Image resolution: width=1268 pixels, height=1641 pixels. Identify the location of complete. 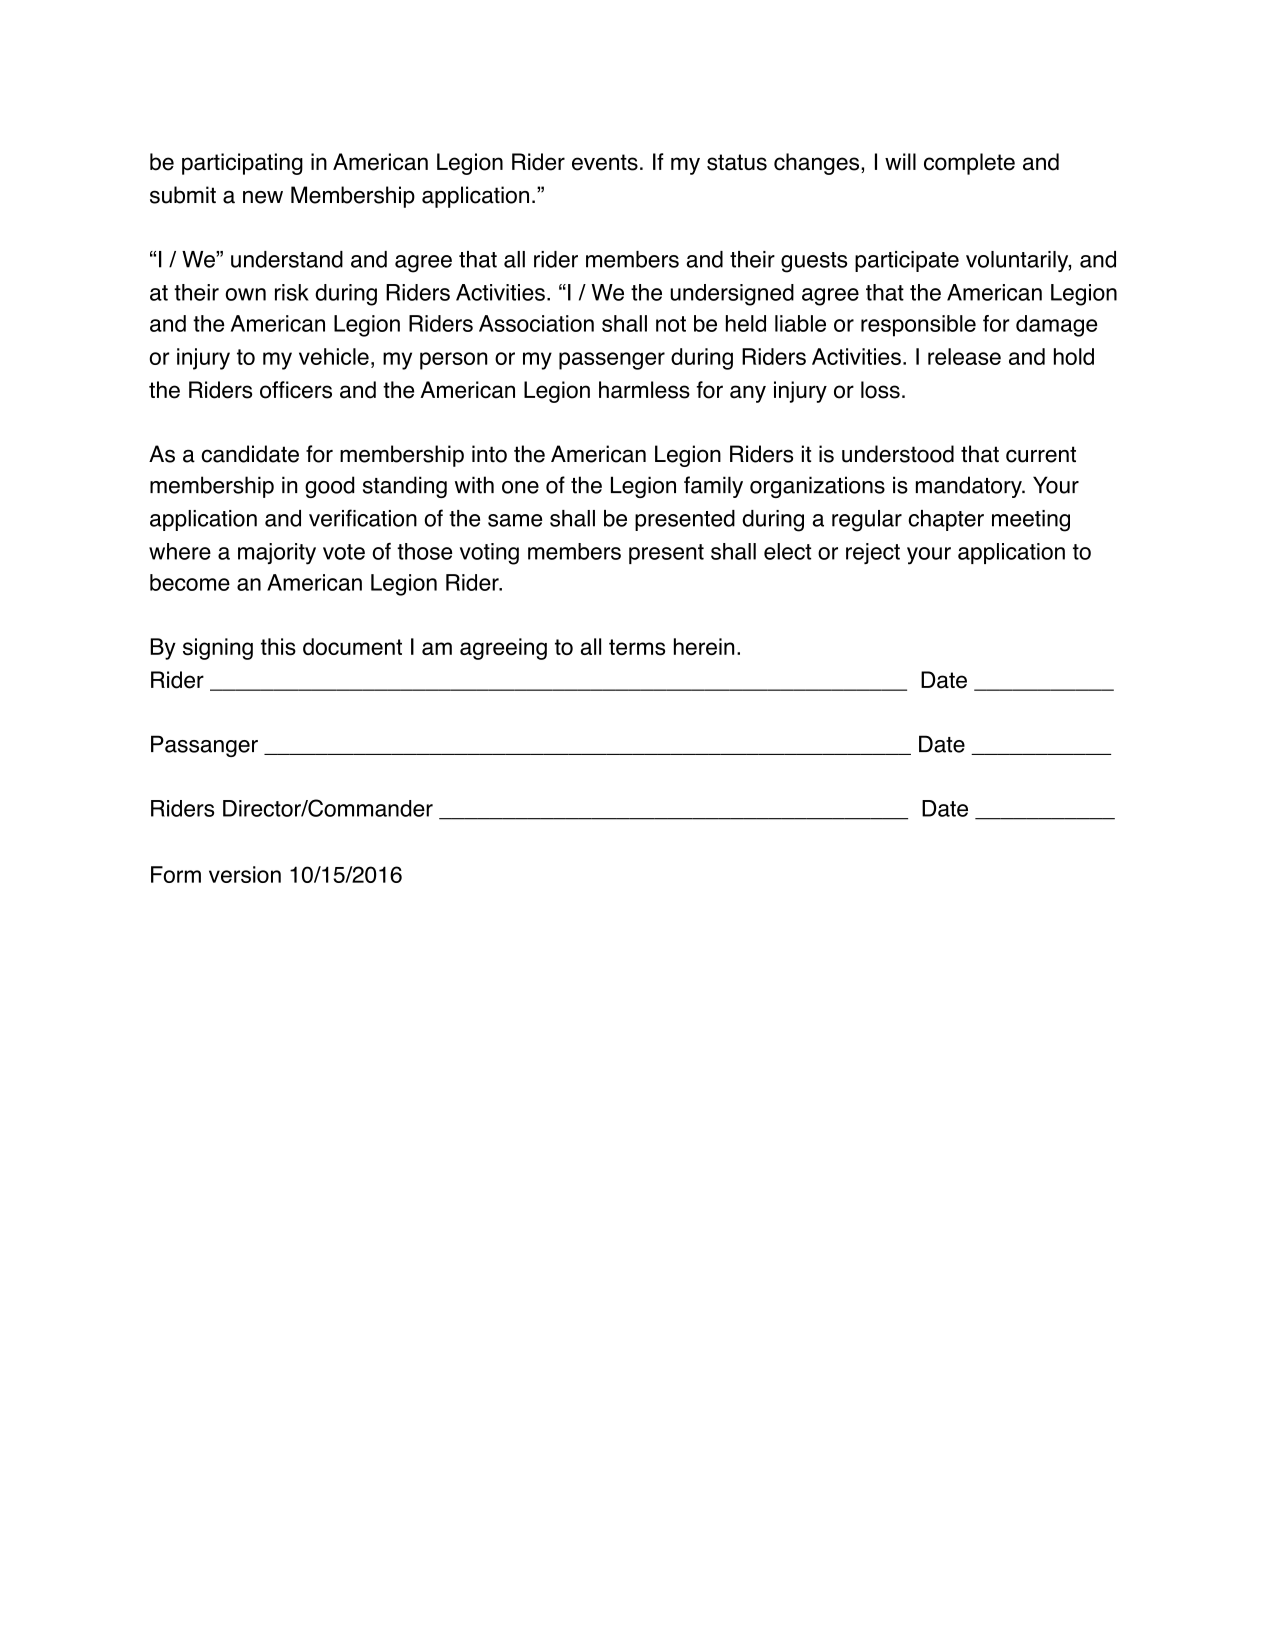
(969, 164).
